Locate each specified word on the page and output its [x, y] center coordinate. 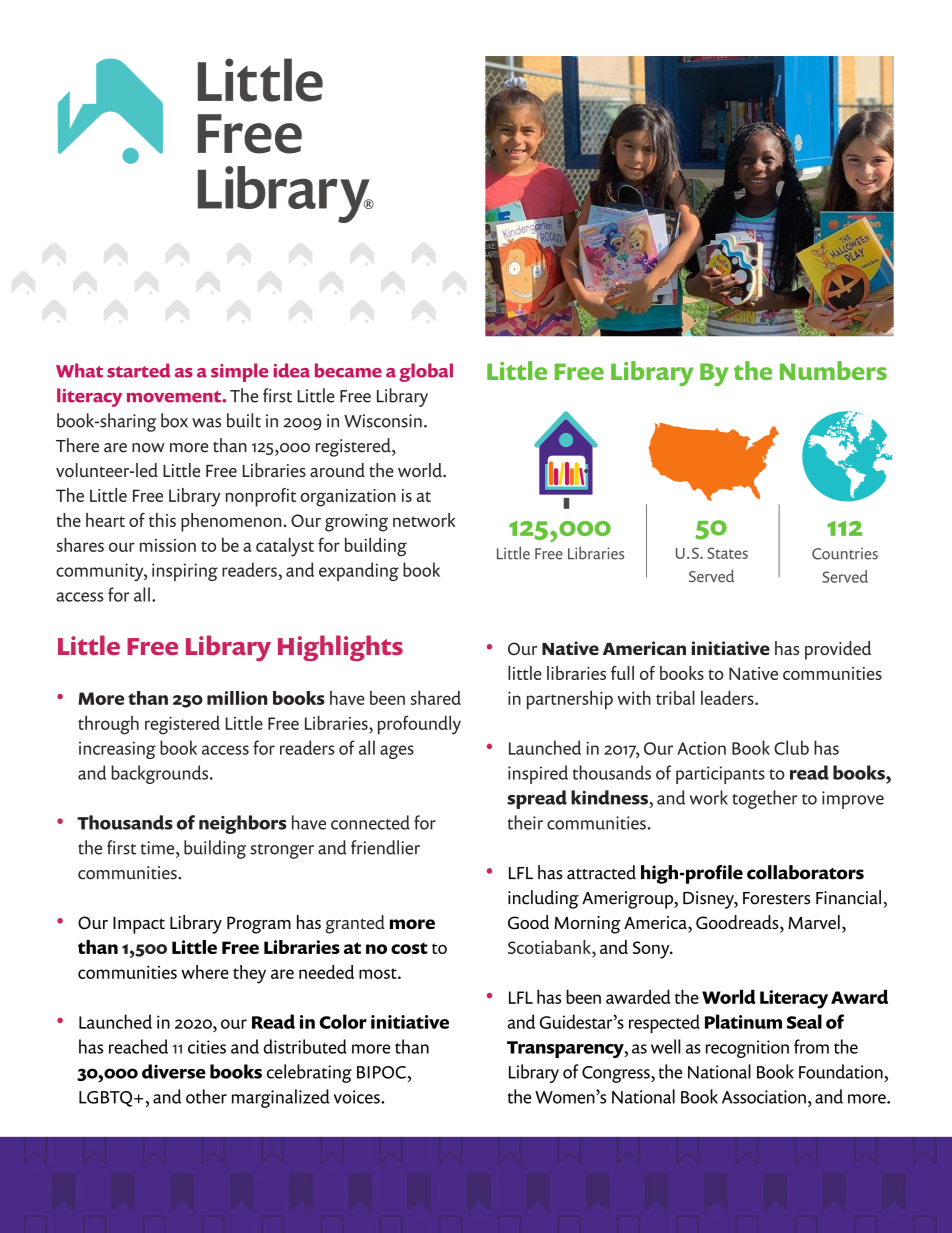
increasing [117, 750]
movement [175, 397]
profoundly [419, 725]
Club [791, 747]
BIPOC [381, 1072]
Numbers [833, 370]
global [426, 372]
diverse [174, 1071]
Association [764, 1097]
